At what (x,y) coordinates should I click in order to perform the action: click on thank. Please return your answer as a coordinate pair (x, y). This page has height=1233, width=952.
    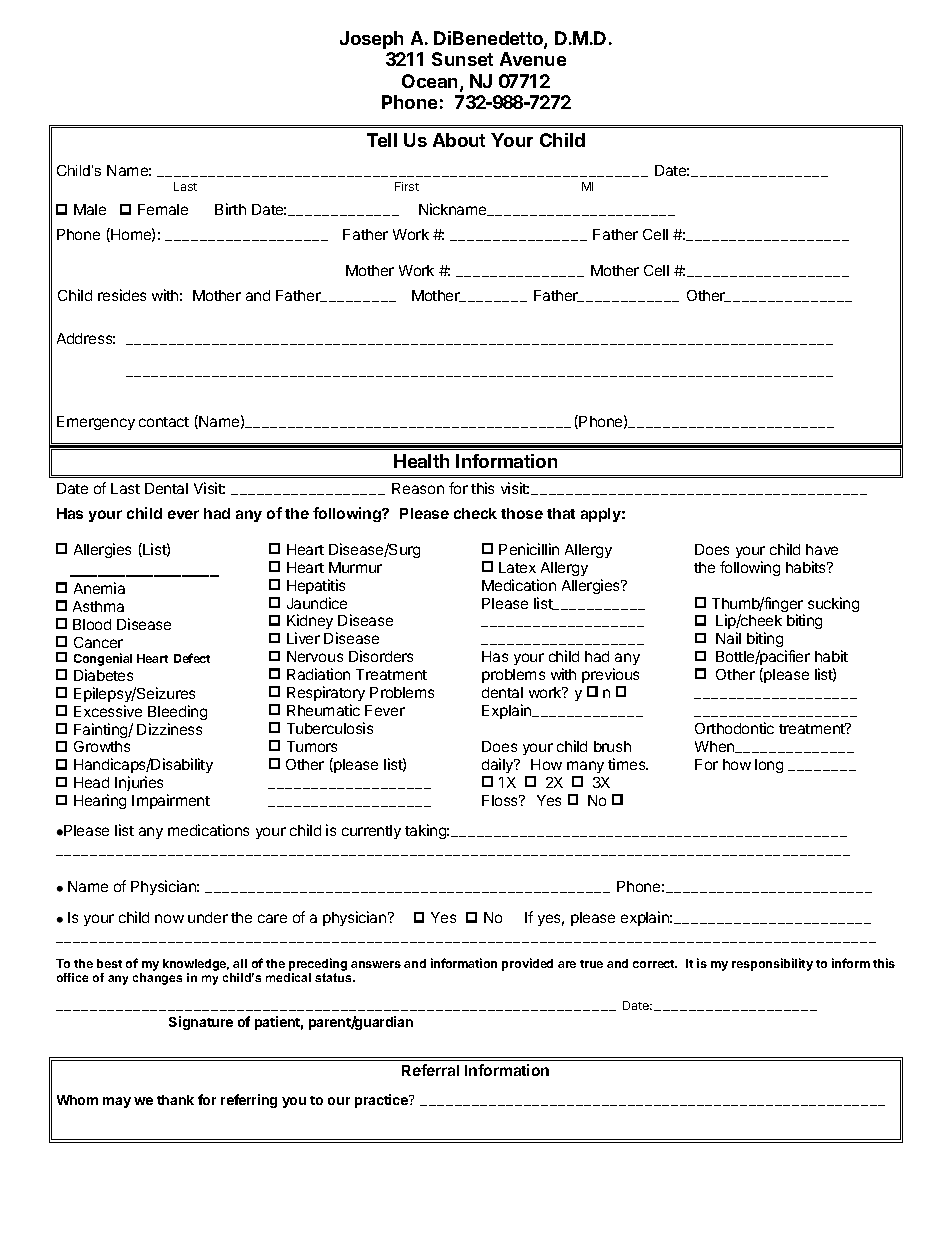
    Looking at the image, I should click on (175, 1100).
